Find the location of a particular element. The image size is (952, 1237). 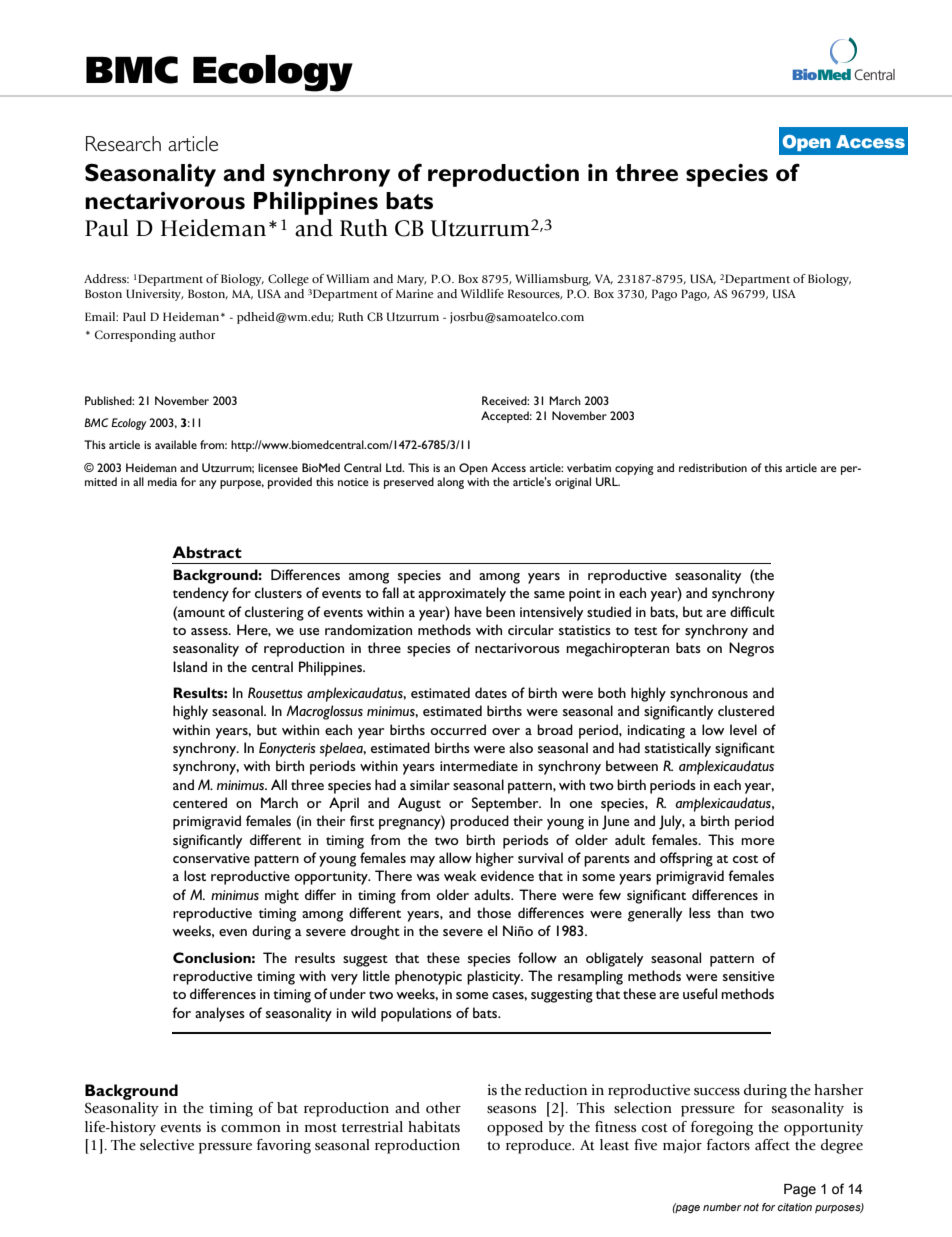

Marine is located at coordinates (415, 293).
